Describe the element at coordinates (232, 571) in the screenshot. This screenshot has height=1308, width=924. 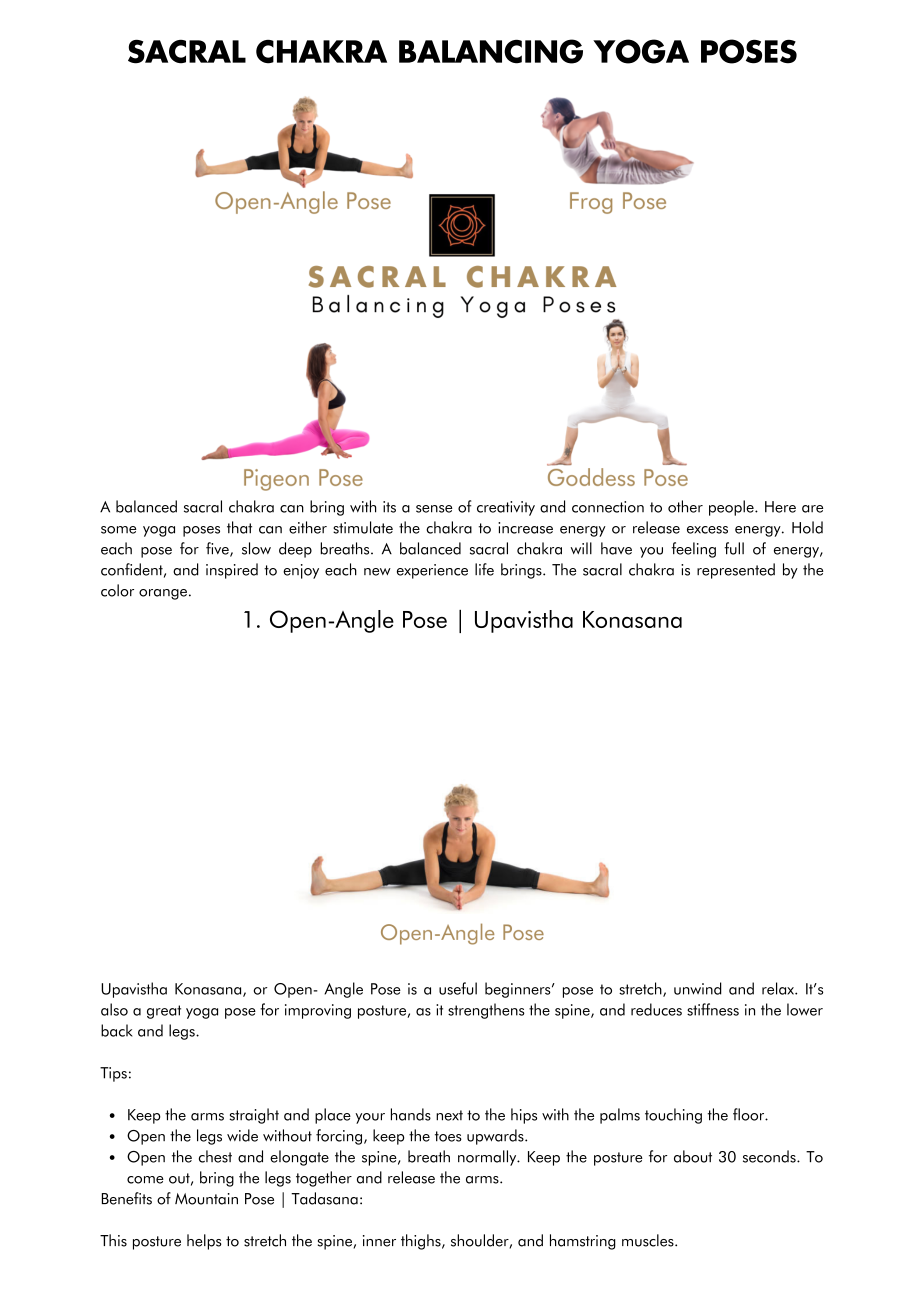
I see `inspired` at that location.
